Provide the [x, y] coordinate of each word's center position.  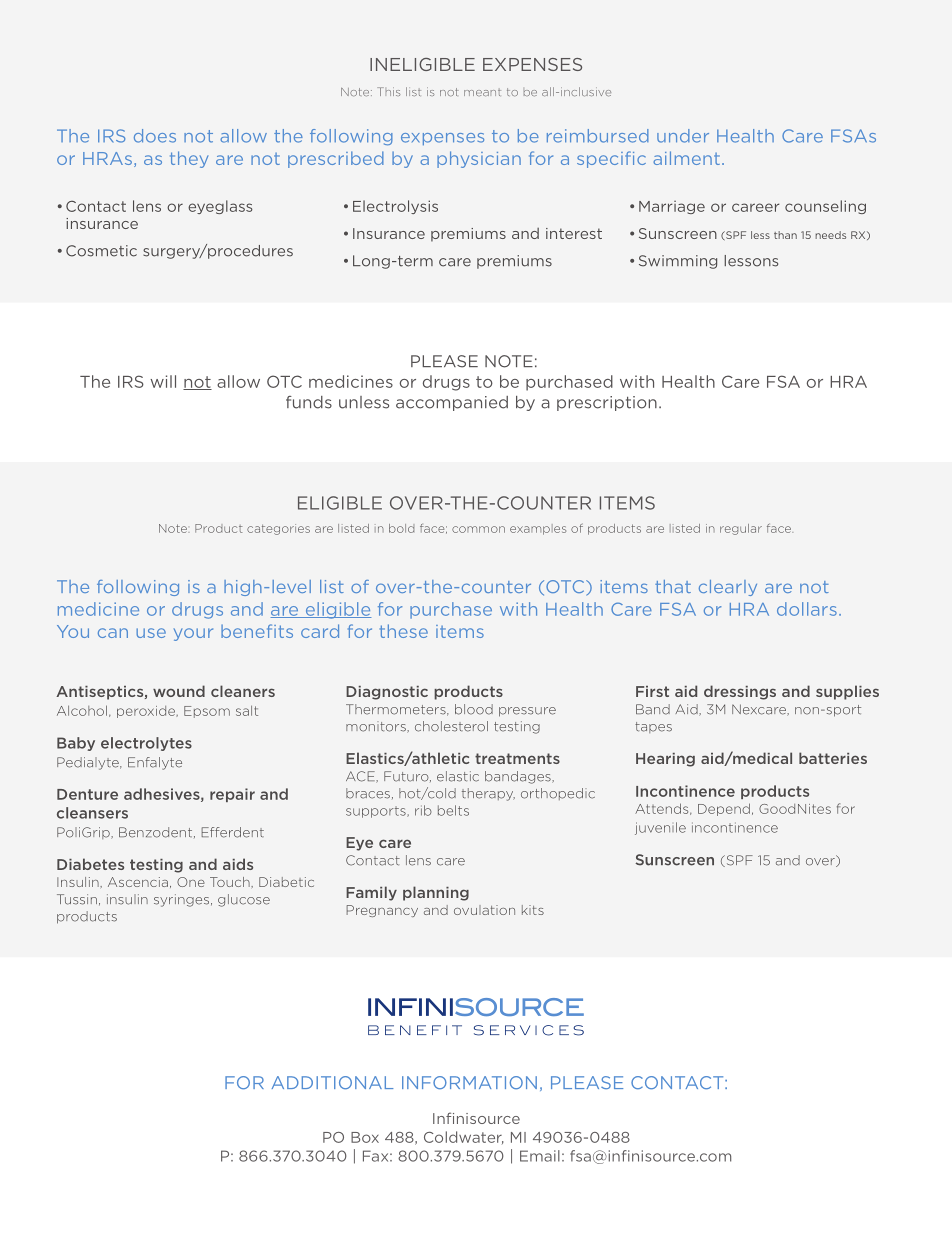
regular [741, 529]
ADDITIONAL [332, 1082]
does [155, 136]
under [683, 136]
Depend [724, 809]
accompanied [452, 403]
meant [482, 92]
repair [232, 795]
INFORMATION [469, 1082]
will [163, 381]
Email [540, 1156]
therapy [488, 794]
